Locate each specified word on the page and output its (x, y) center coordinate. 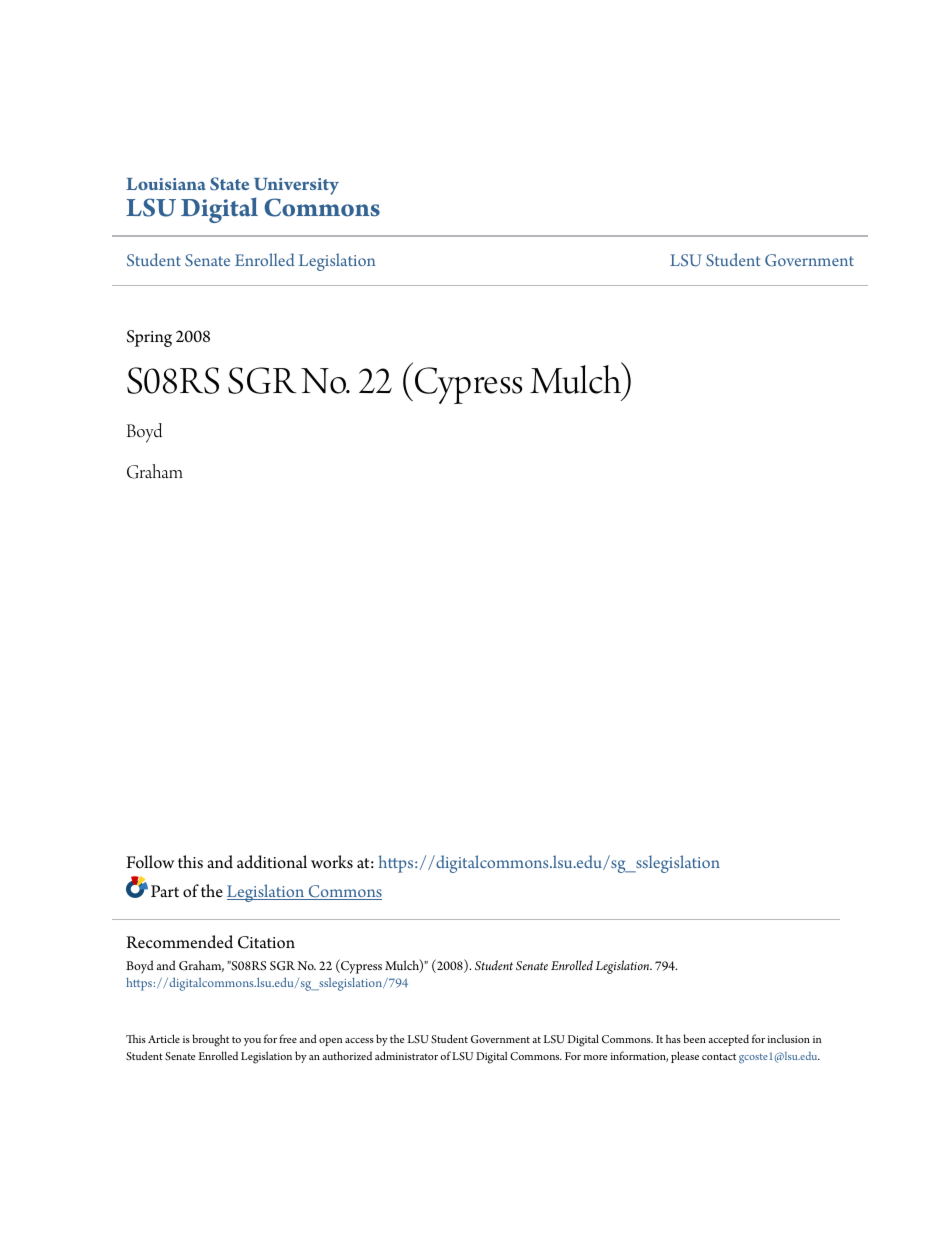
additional (272, 862)
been (694, 1038)
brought (210, 1040)
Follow (150, 862)
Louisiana (166, 184)
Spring (149, 338)
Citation (266, 942)
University (296, 188)
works (332, 862)
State (229, 184)
